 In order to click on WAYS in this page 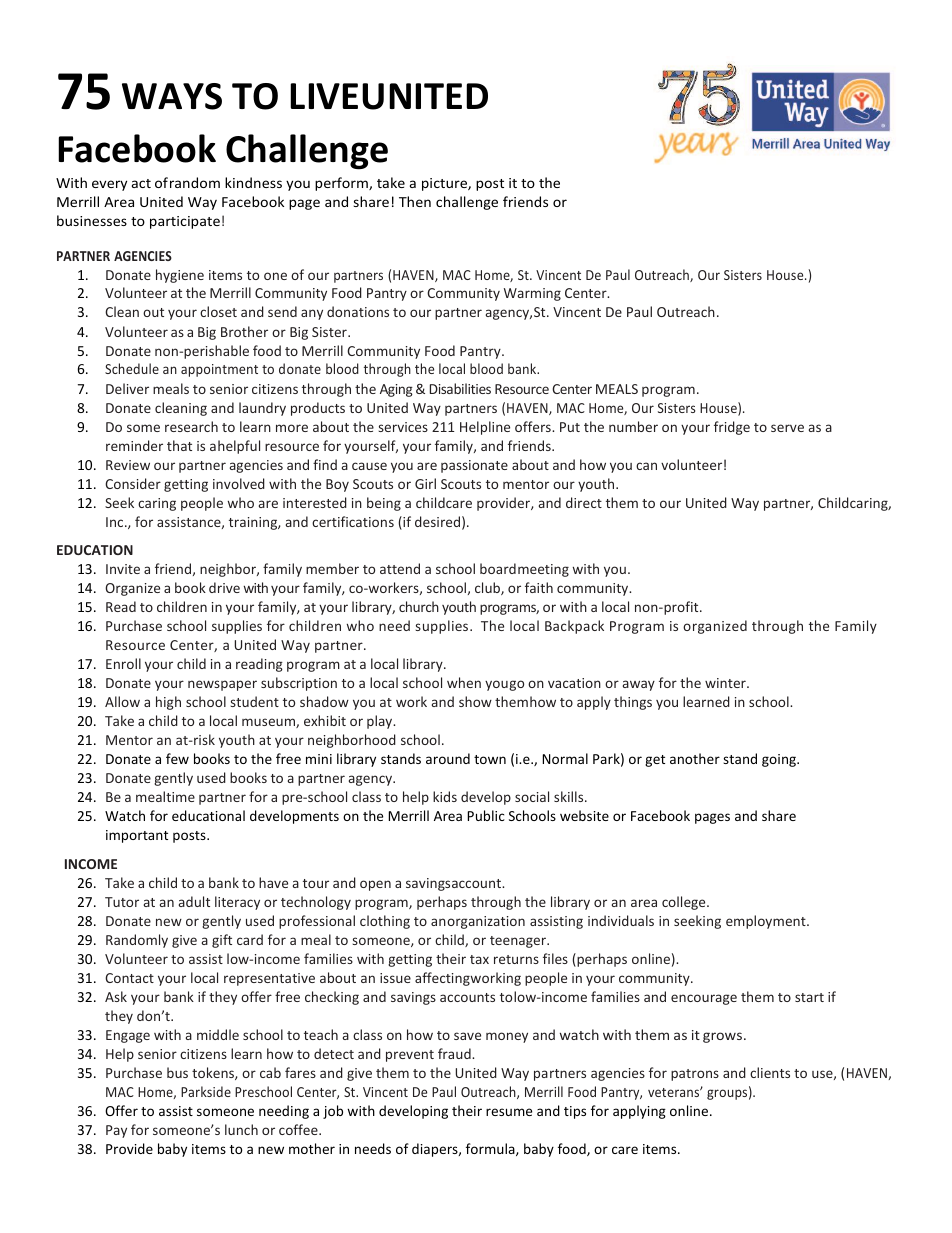, I will do `click(172, 96)`.
